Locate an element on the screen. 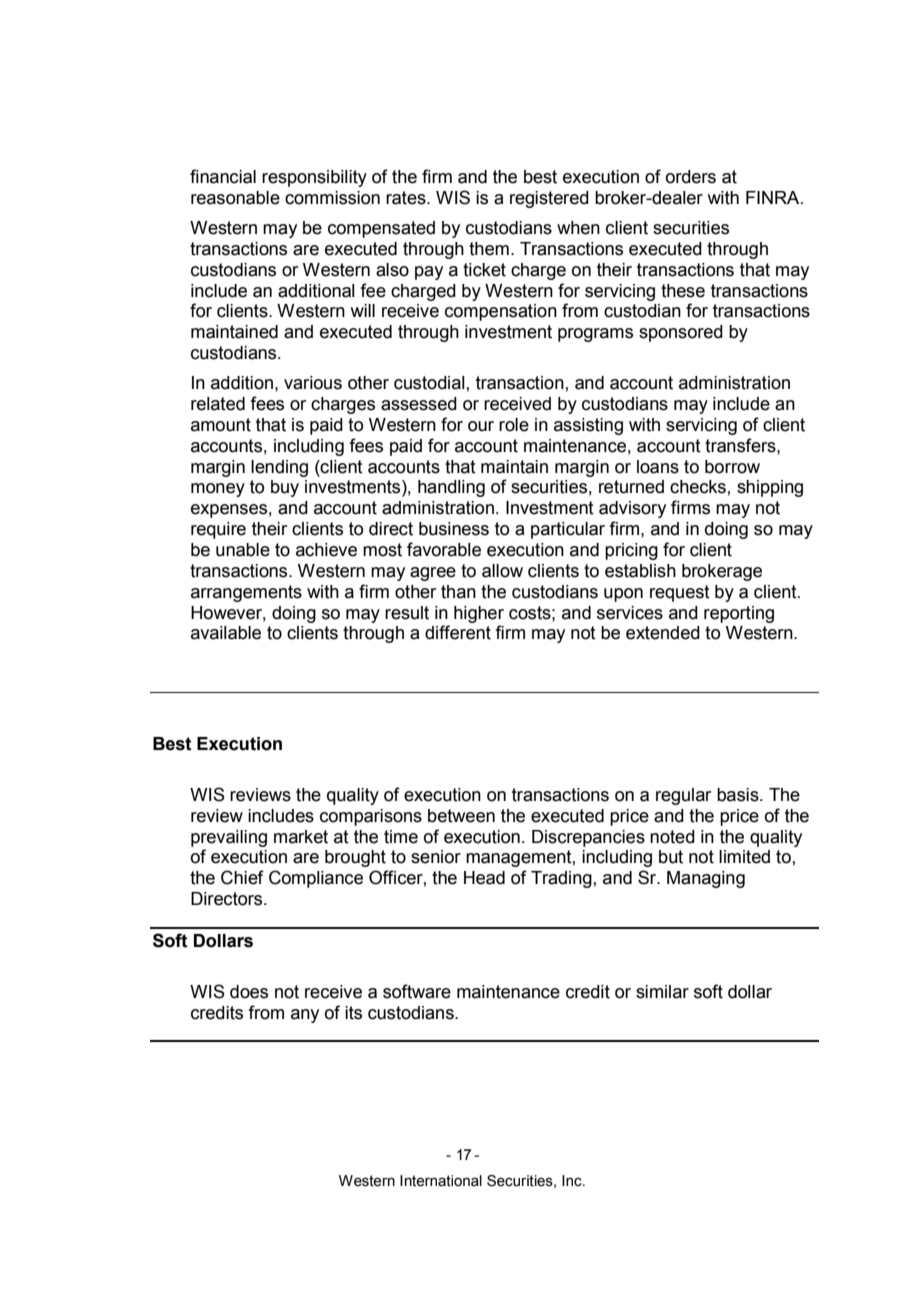 The image size is (924, 1308). any is located at coordinates (305, 1016).
